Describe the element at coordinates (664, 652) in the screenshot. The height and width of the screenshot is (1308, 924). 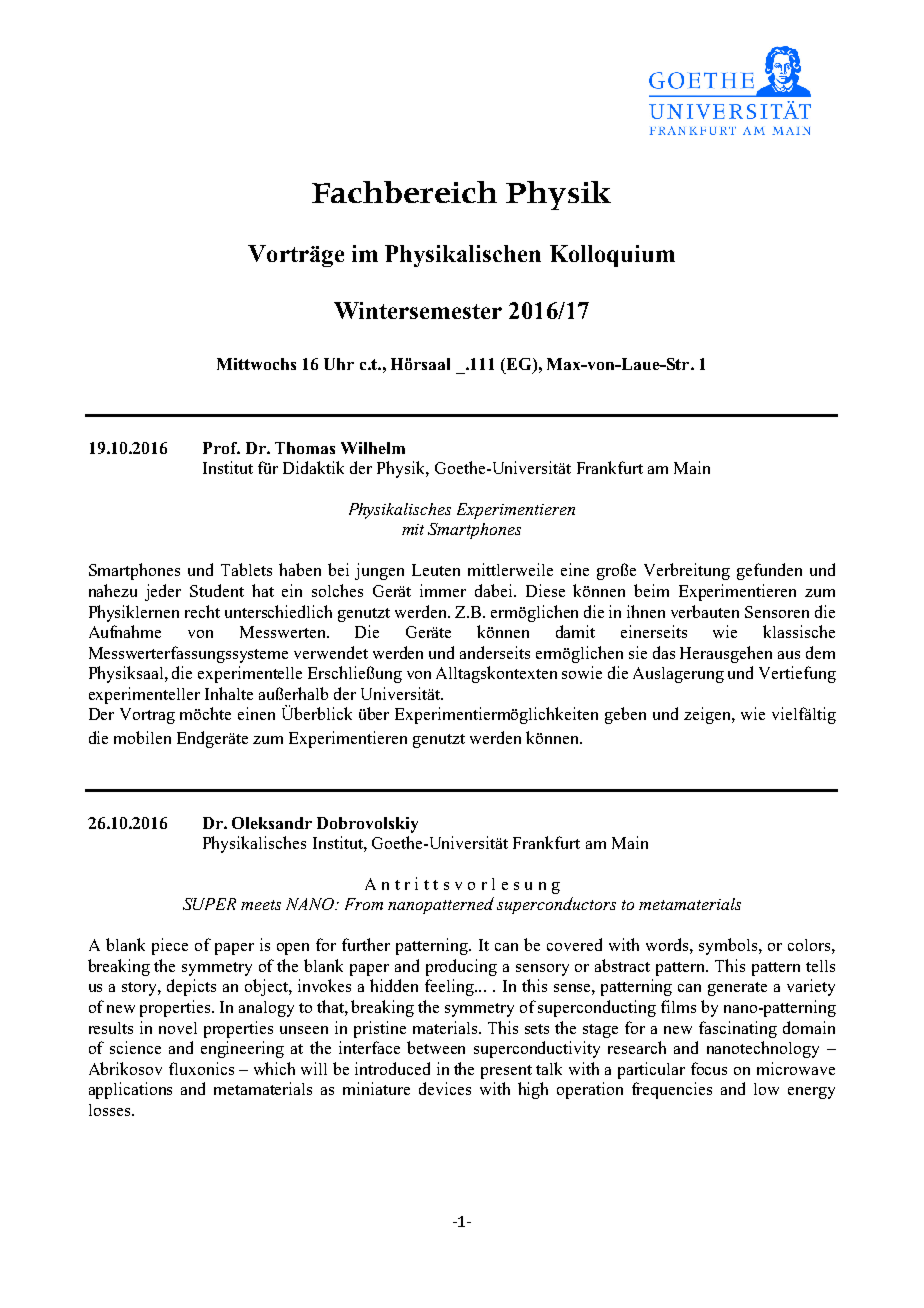
I see `das` at that location.
